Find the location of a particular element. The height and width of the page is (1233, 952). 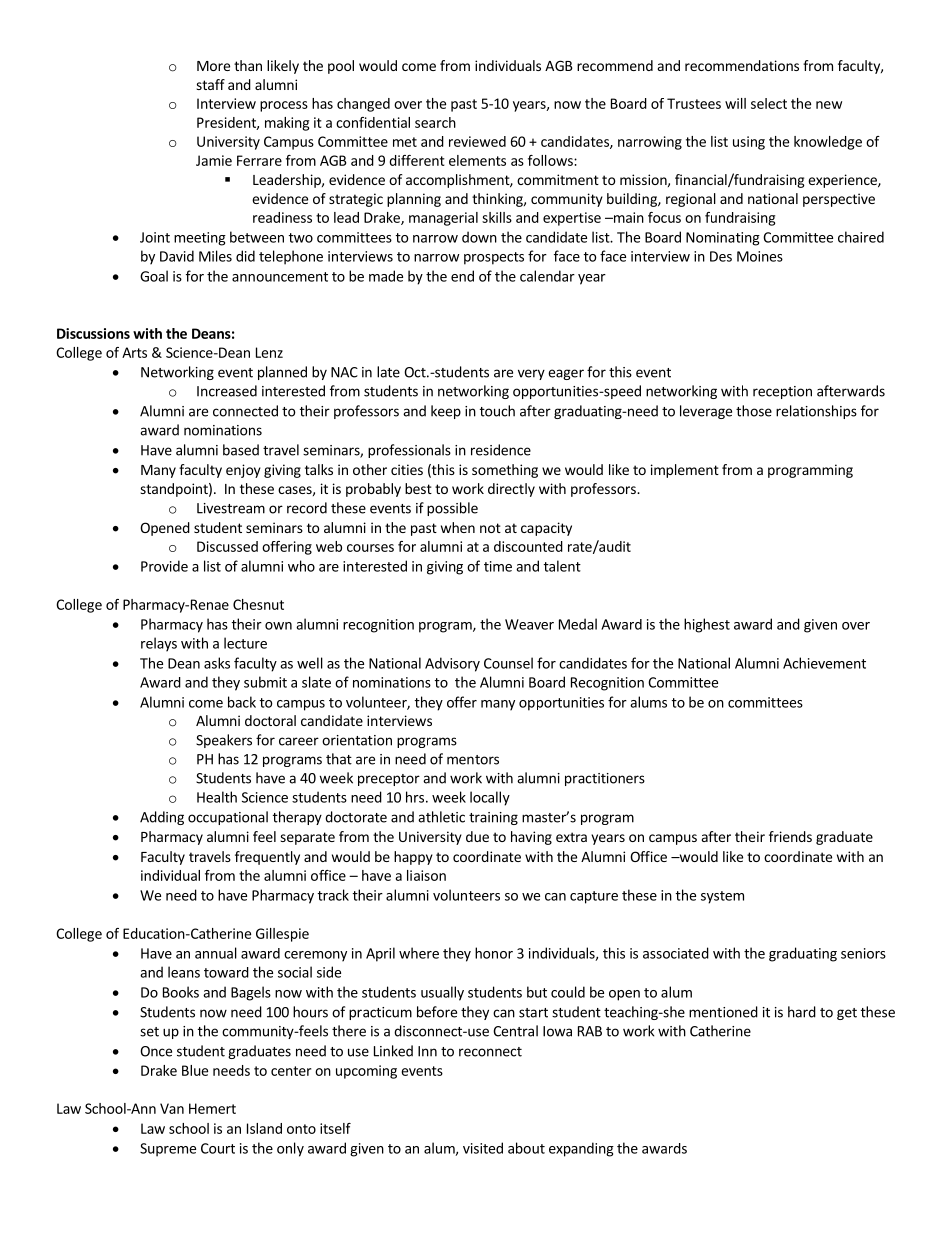

relays is located at coordinates (159, 644).
